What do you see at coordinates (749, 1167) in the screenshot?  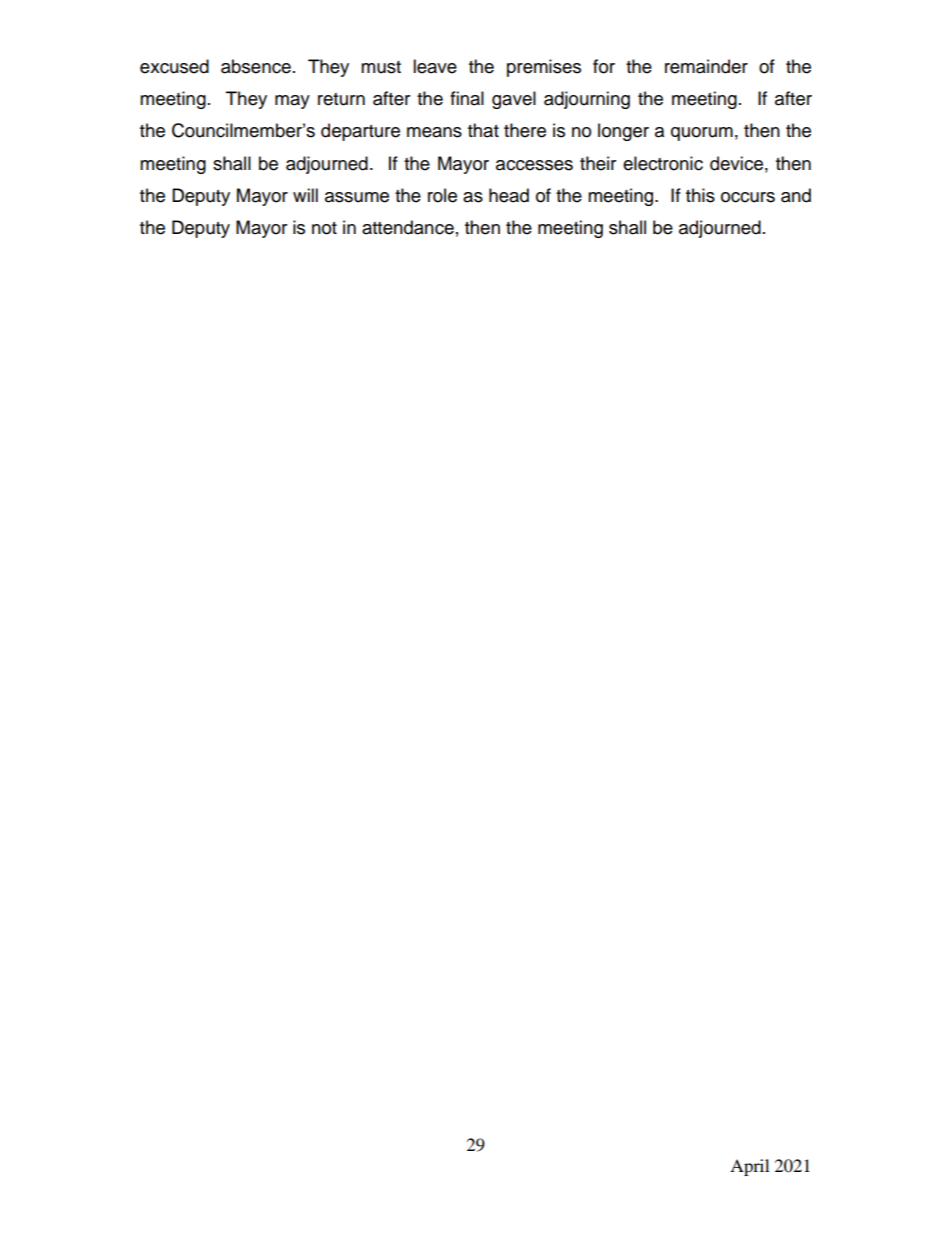 I see `April` at bounding box center [749, 1167].
